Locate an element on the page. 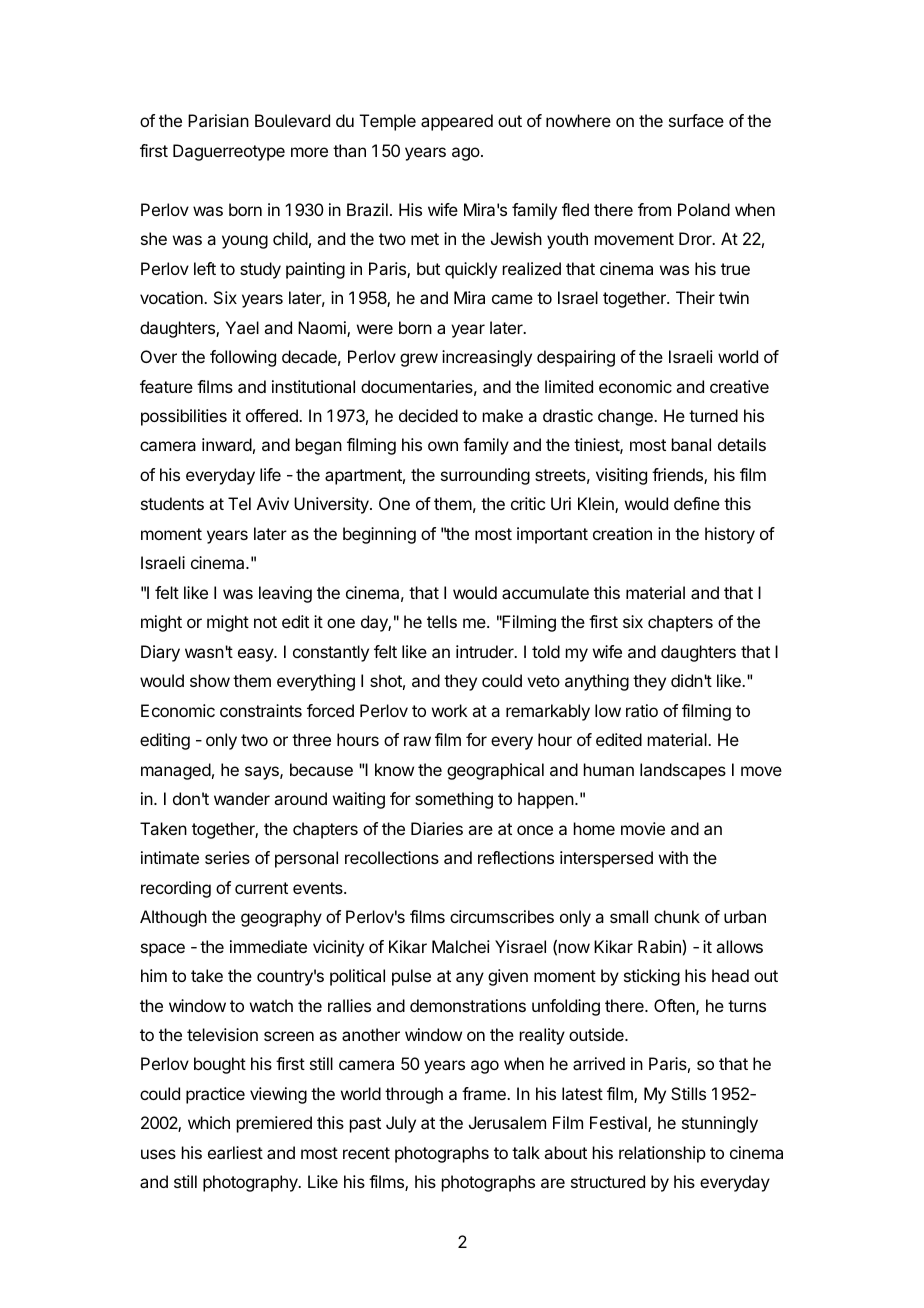  relationship is located at coordinates (662, 1154).
